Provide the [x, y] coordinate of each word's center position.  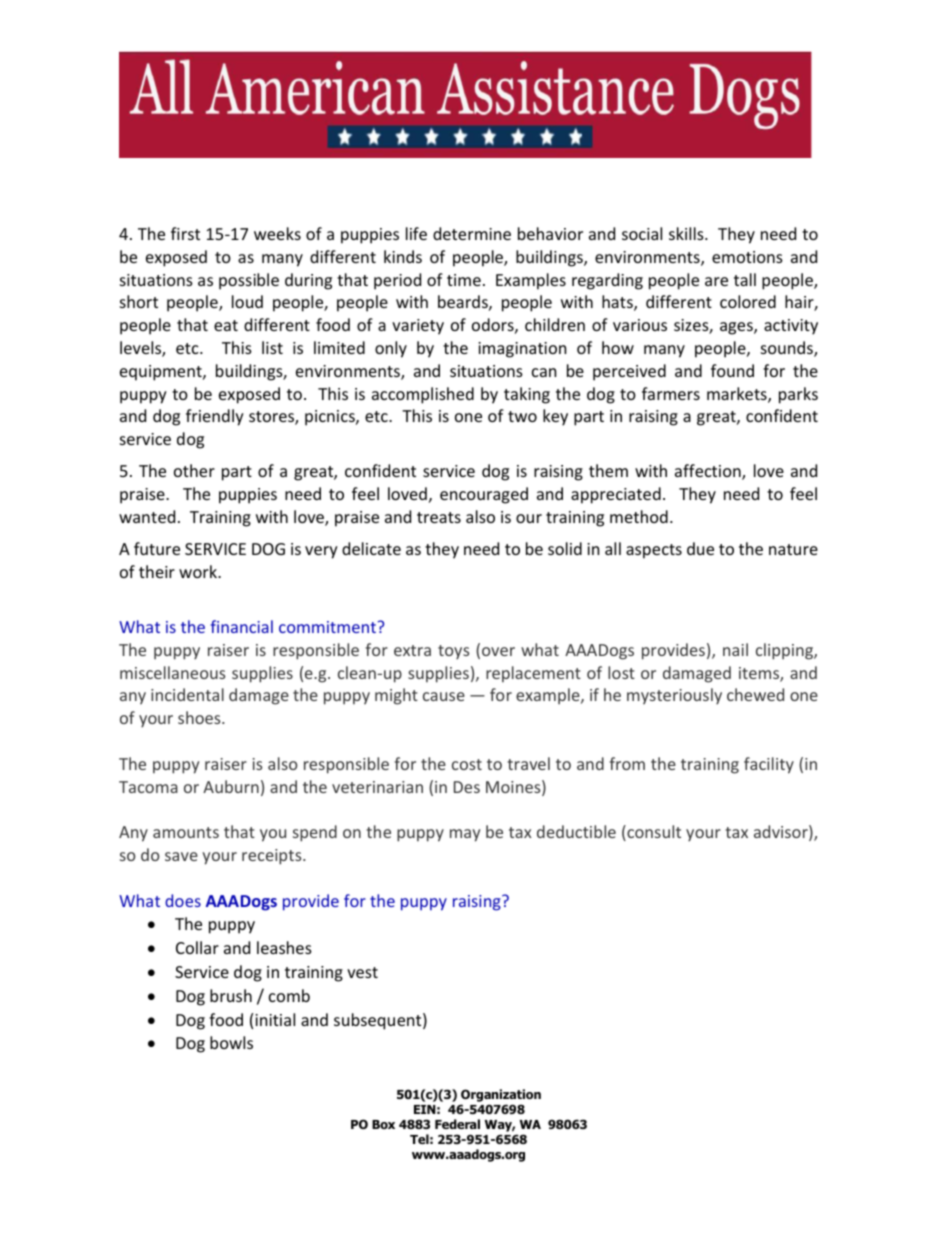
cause [444, 696]
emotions [747, 257]
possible [249, 281]
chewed [755, 694]
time [464, 280]
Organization [501, 1095]
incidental [187, 694]
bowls [231, 1042]
